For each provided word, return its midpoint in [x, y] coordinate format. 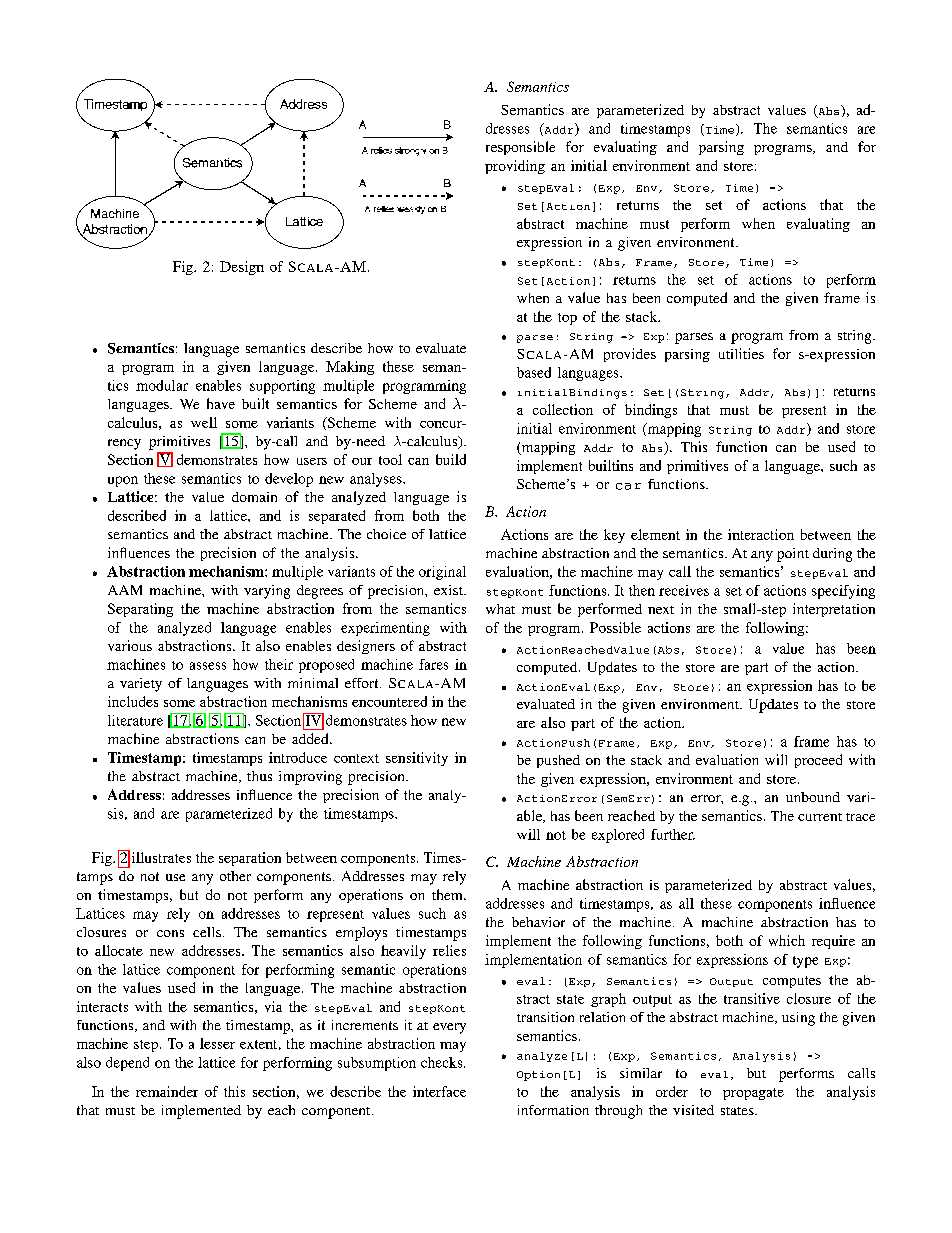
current [820, 817]
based [534, 372]
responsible [520, 148]
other [235, 876]
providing [515, 167]
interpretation [834, 610]
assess [208, 666]
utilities [741, 353]
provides [630, 355]
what [500, 609]
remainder [167, 1091]
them [448, 894]
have [221, 403]
